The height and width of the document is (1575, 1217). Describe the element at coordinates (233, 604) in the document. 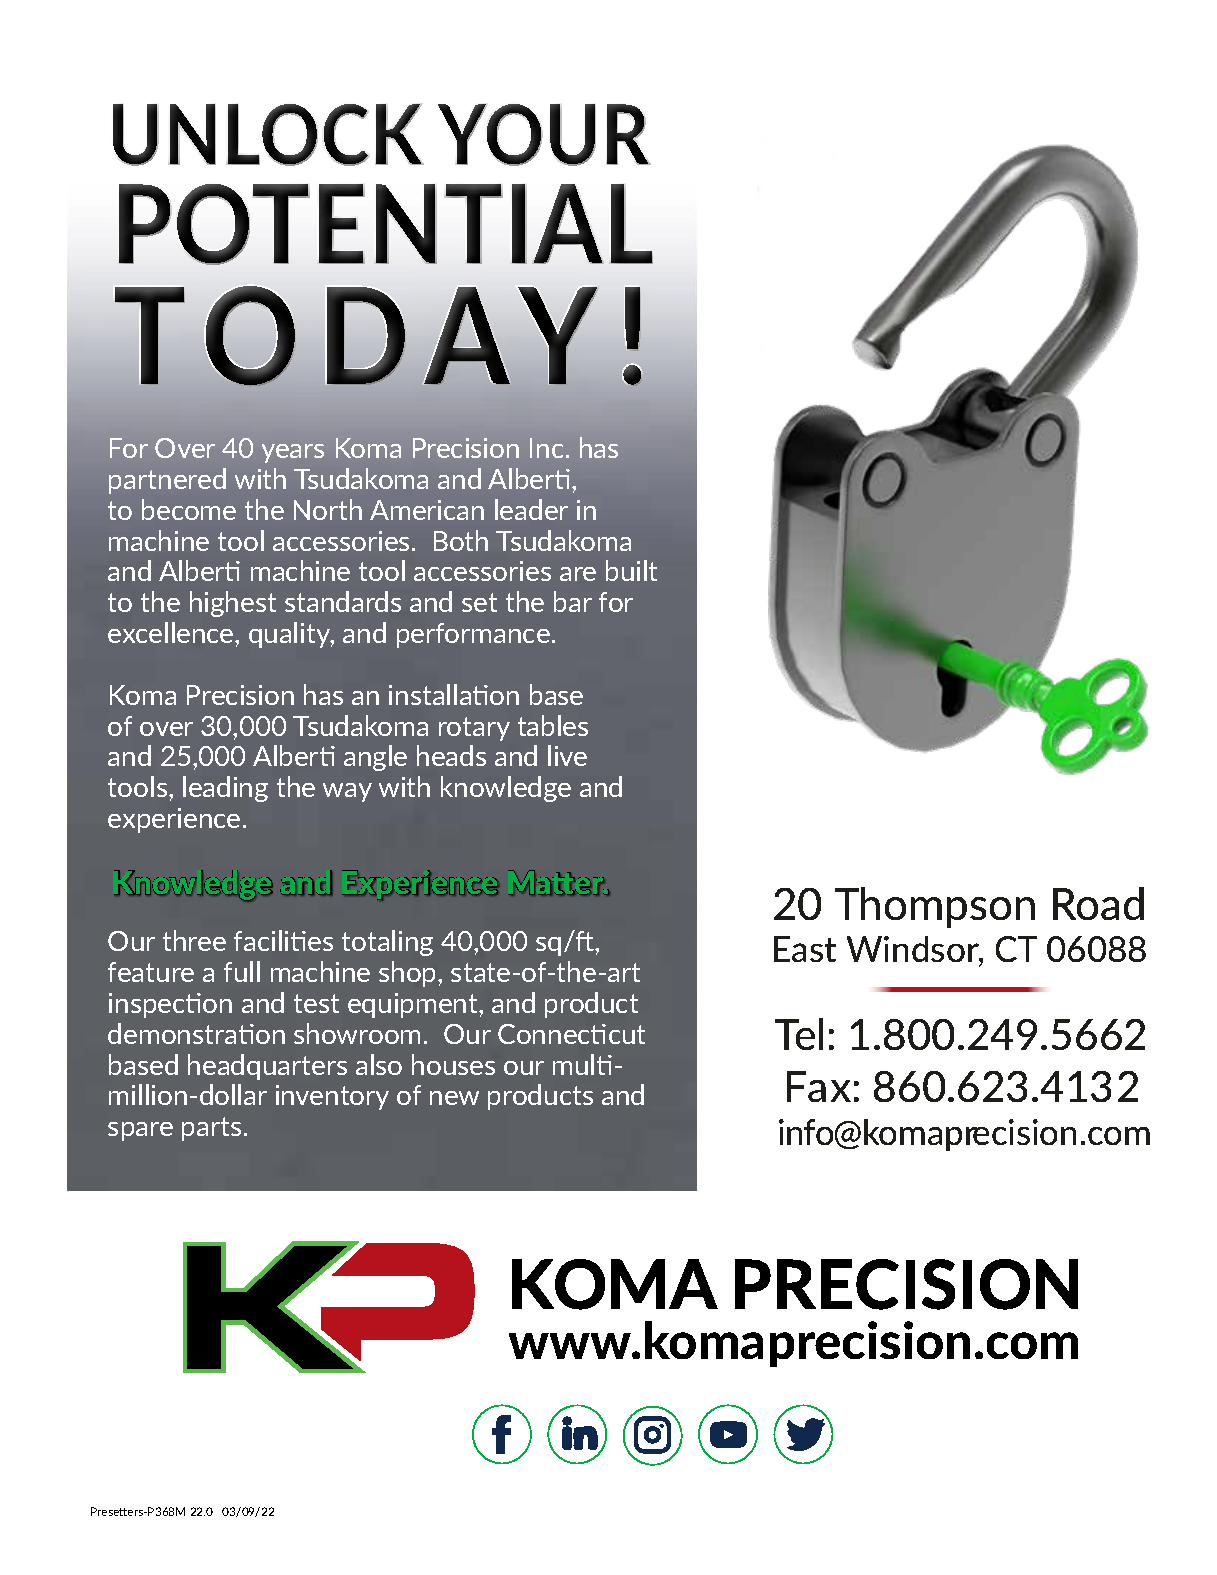

I see `highest` at that location.
